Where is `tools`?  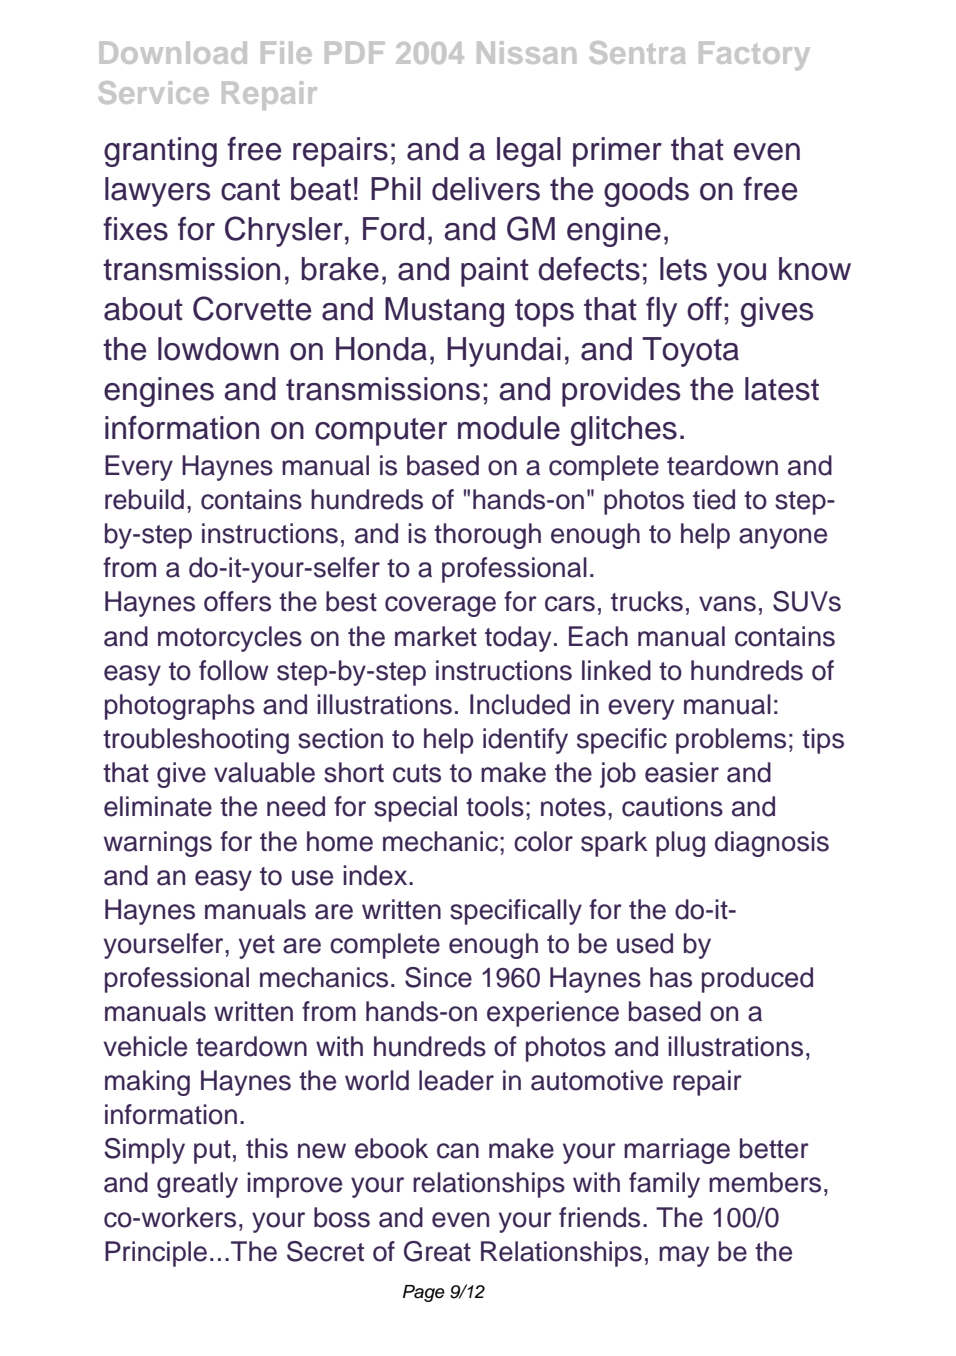
tools is located at coordinates (495, 806).
